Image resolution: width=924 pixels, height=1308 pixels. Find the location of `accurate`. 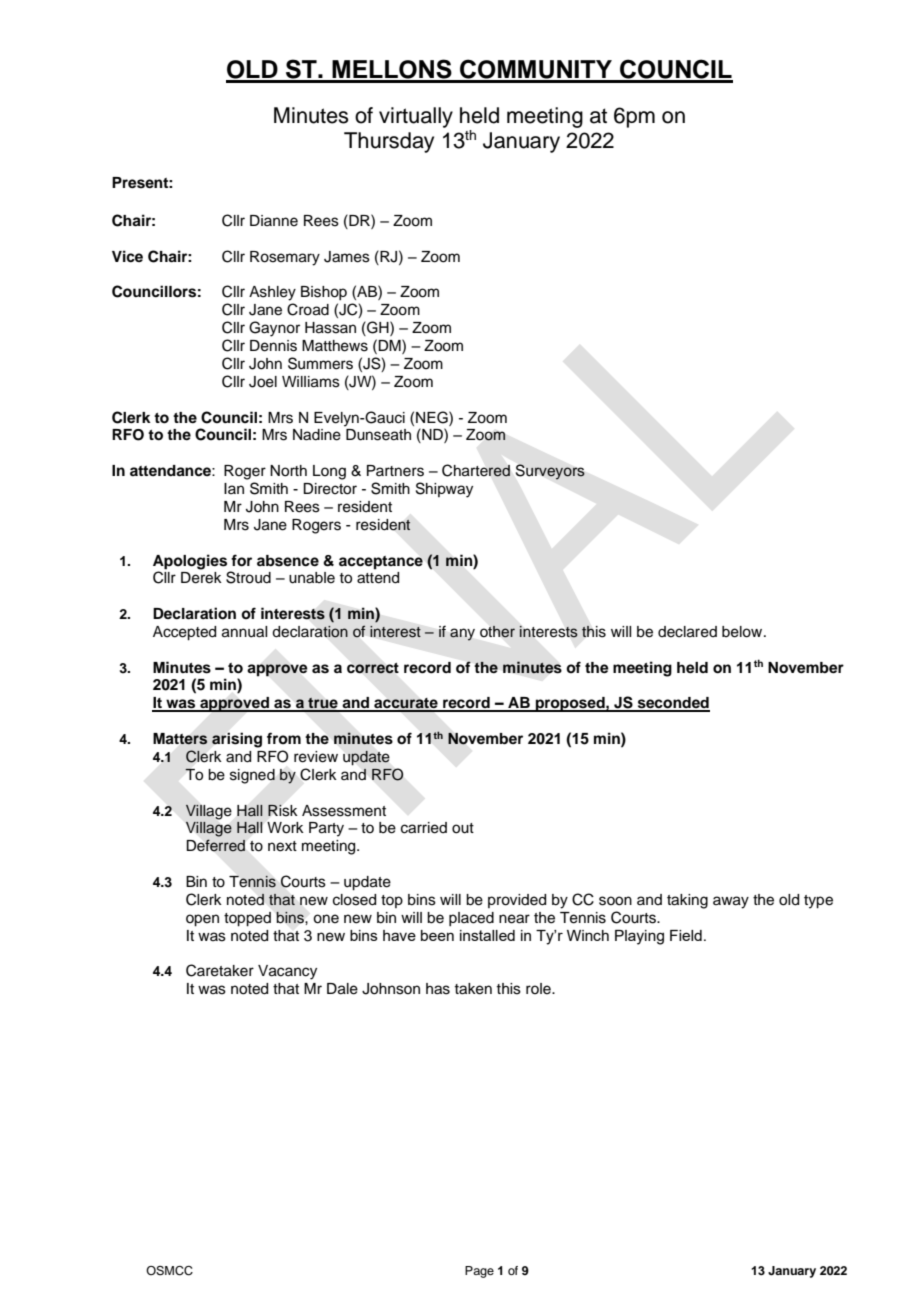

accurate is located at coordinates (406, 704).
